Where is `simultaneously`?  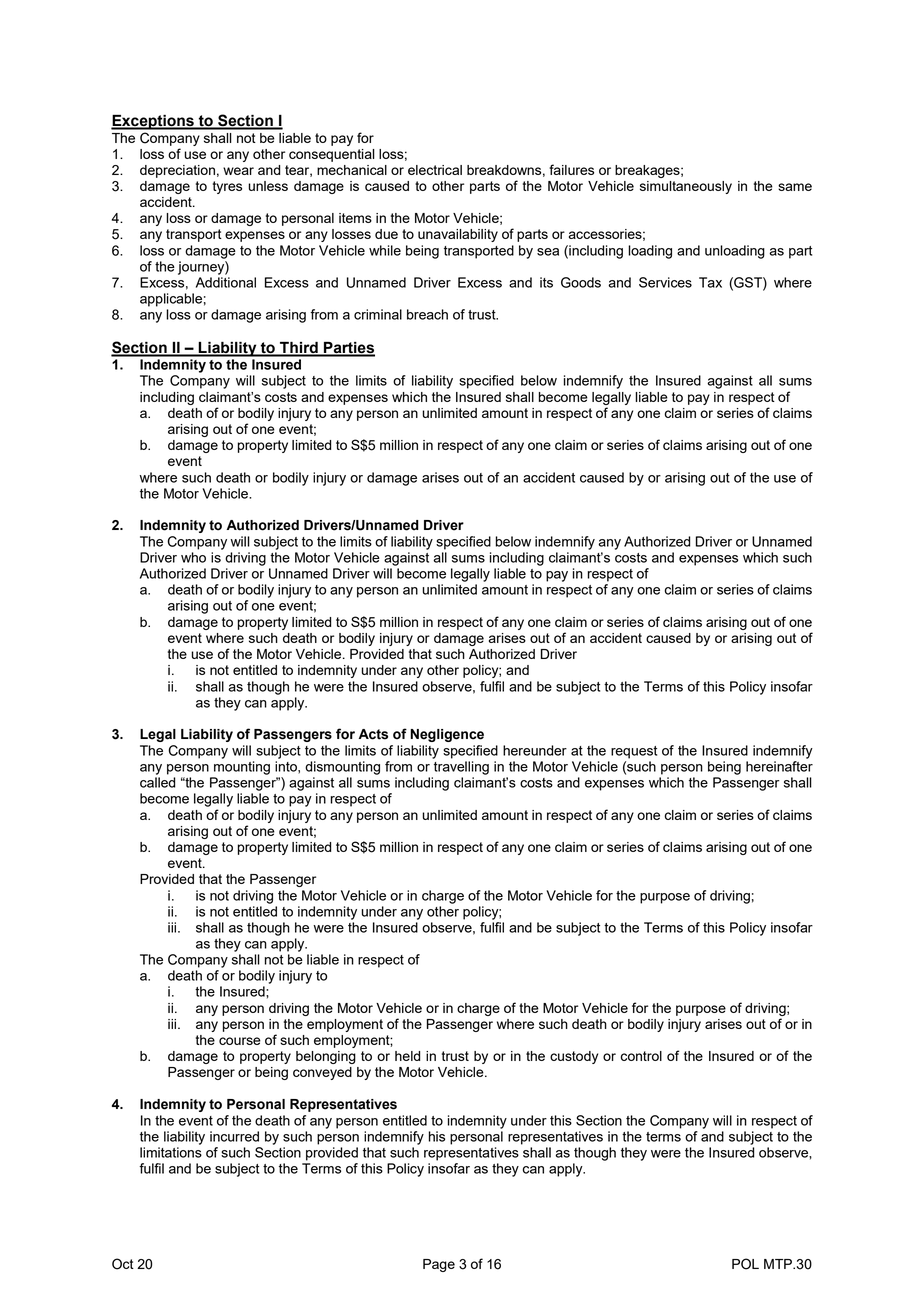 simultaneously is located at coordinates (686, 187).
